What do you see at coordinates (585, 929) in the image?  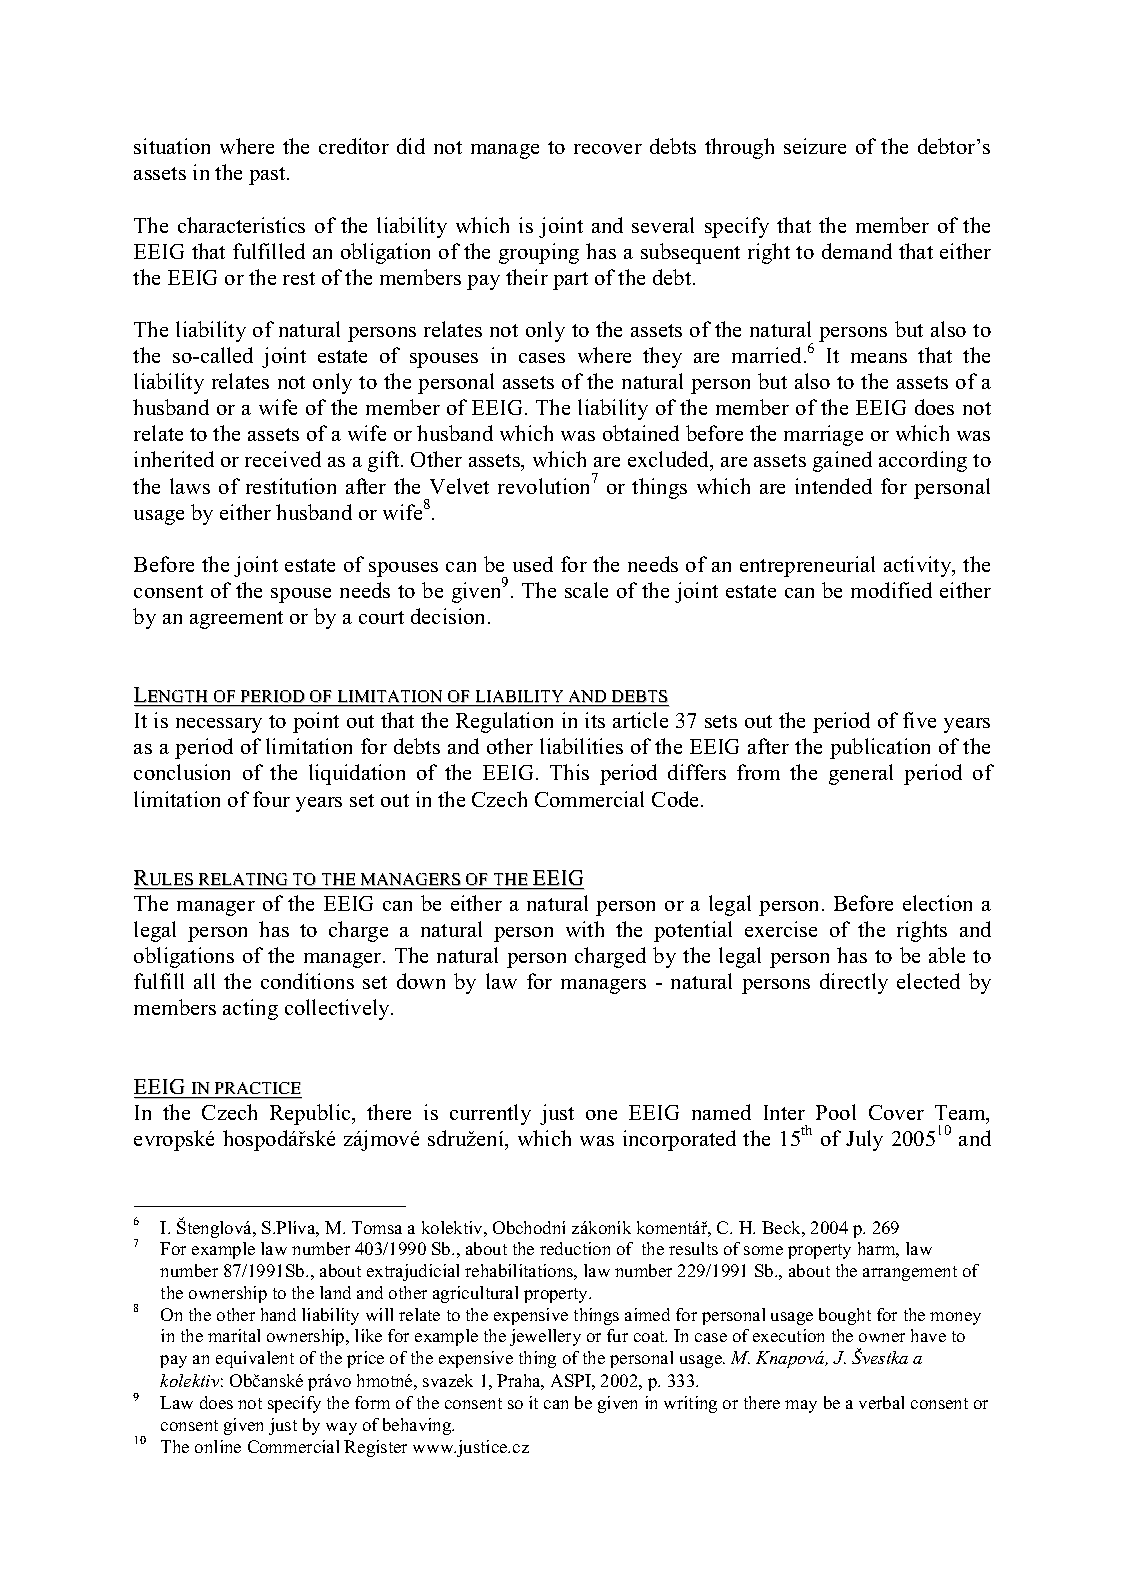 I see `with` at bounding box center [585, 929].
